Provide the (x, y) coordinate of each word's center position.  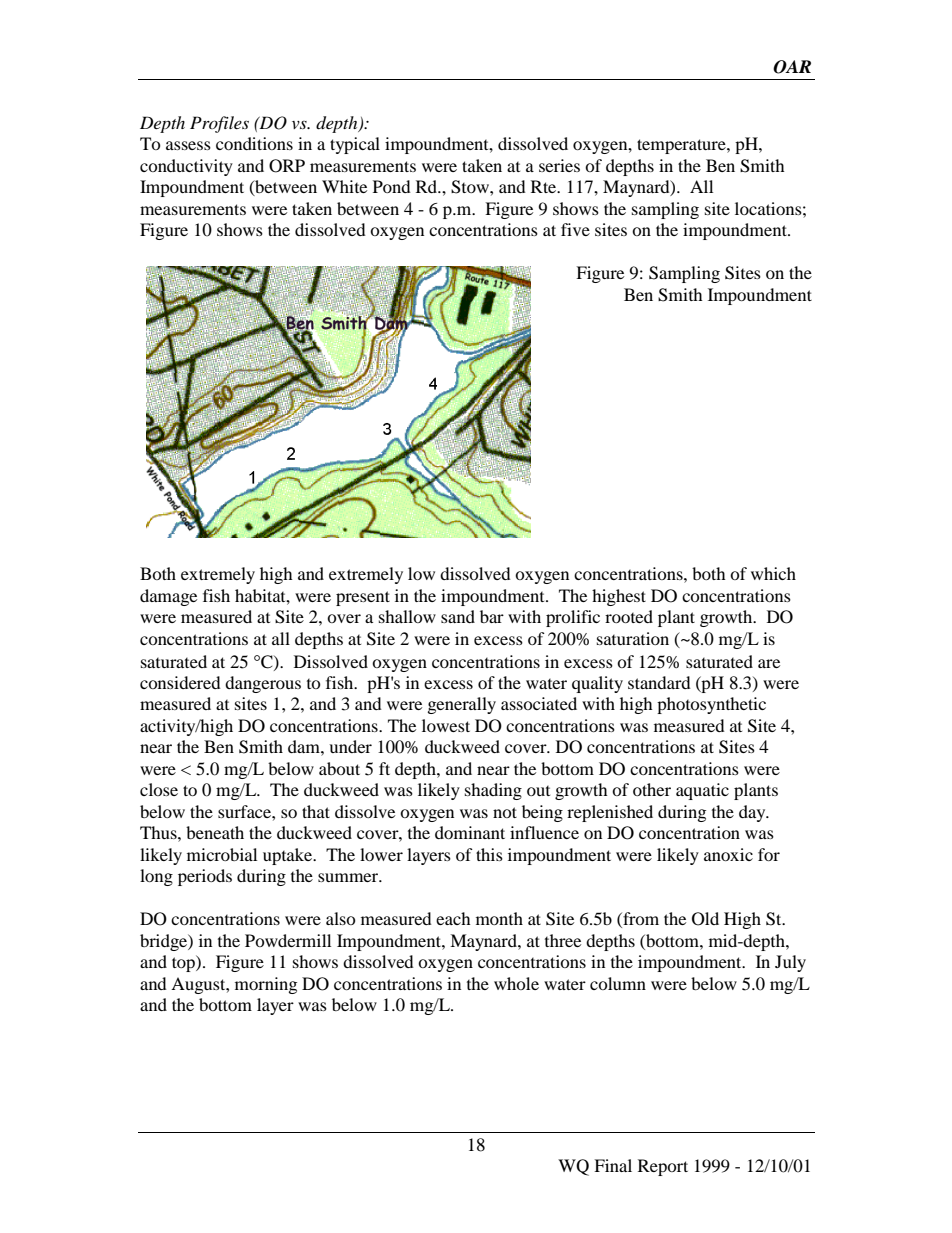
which (773, 573)
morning (266, 985)
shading (493, 791)
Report (663, 1167)
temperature (682, 146)
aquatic (702, 791)
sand (458, 616)
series (559, 165)
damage (168, 597)
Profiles (219, 124)
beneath (215, 832)
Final (613, 1165)
